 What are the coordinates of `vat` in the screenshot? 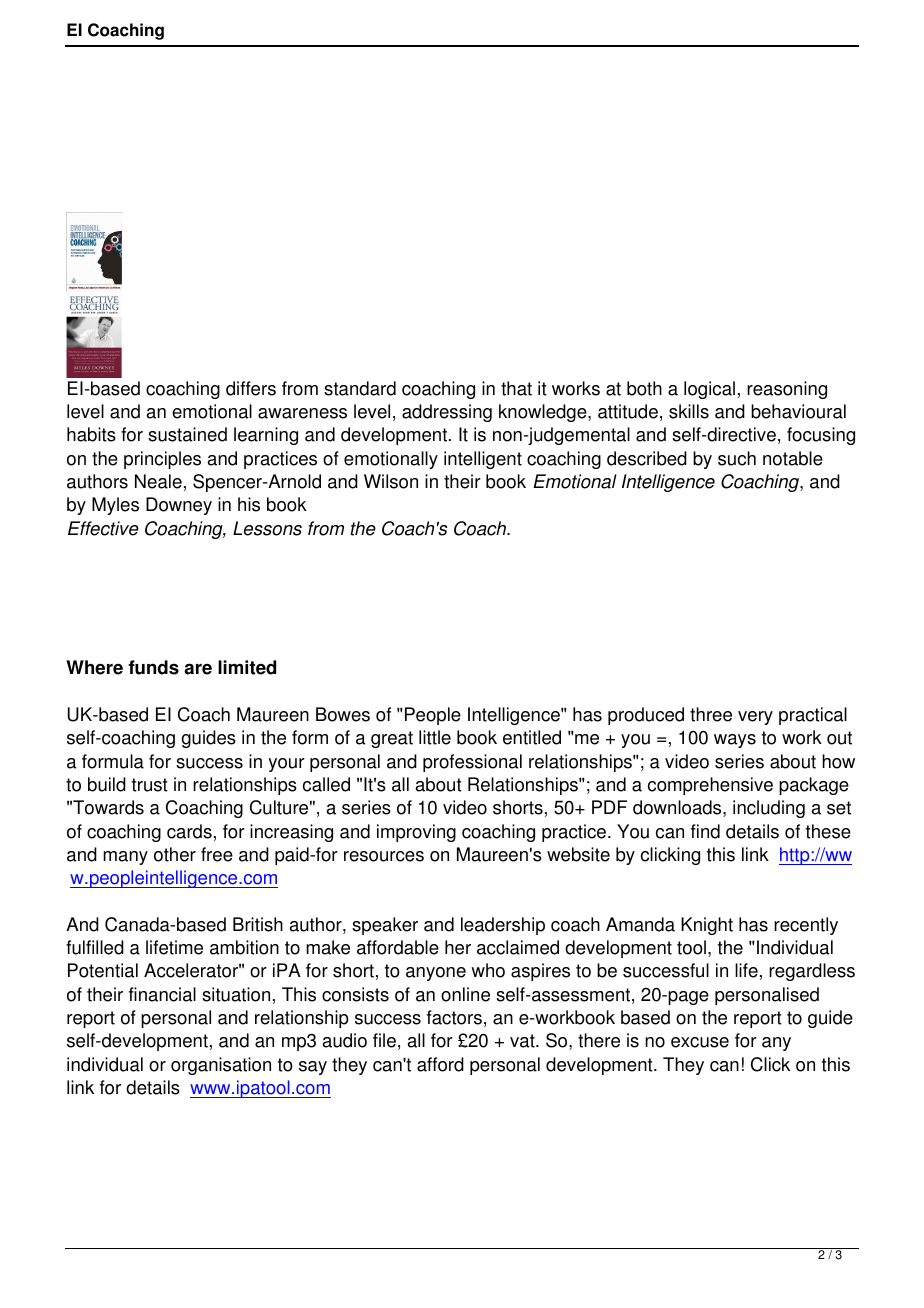 It's located at (523, 1041).
